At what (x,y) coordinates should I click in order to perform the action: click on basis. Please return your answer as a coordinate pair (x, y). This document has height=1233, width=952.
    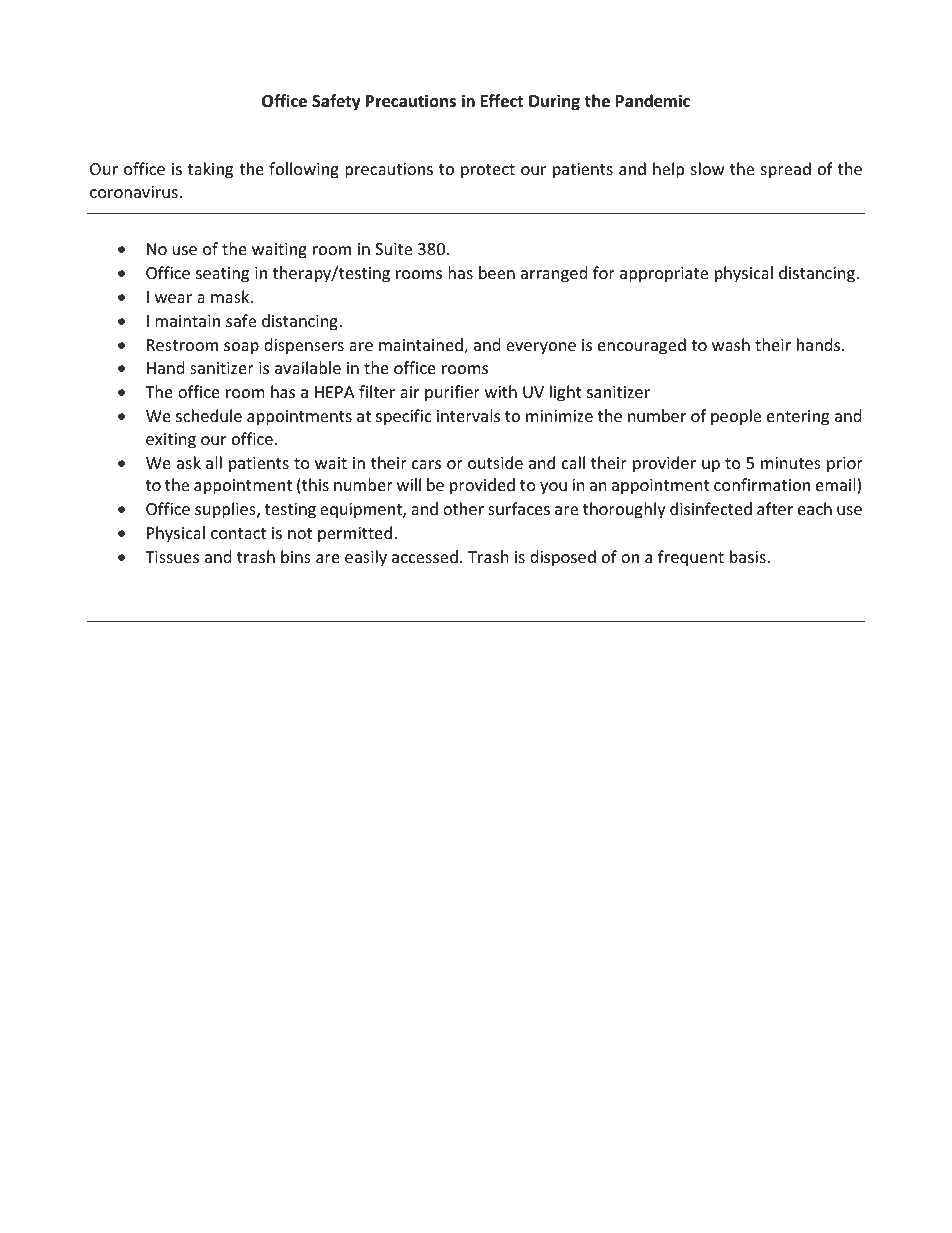
    Looking at the image, I should click on (749, 556).
